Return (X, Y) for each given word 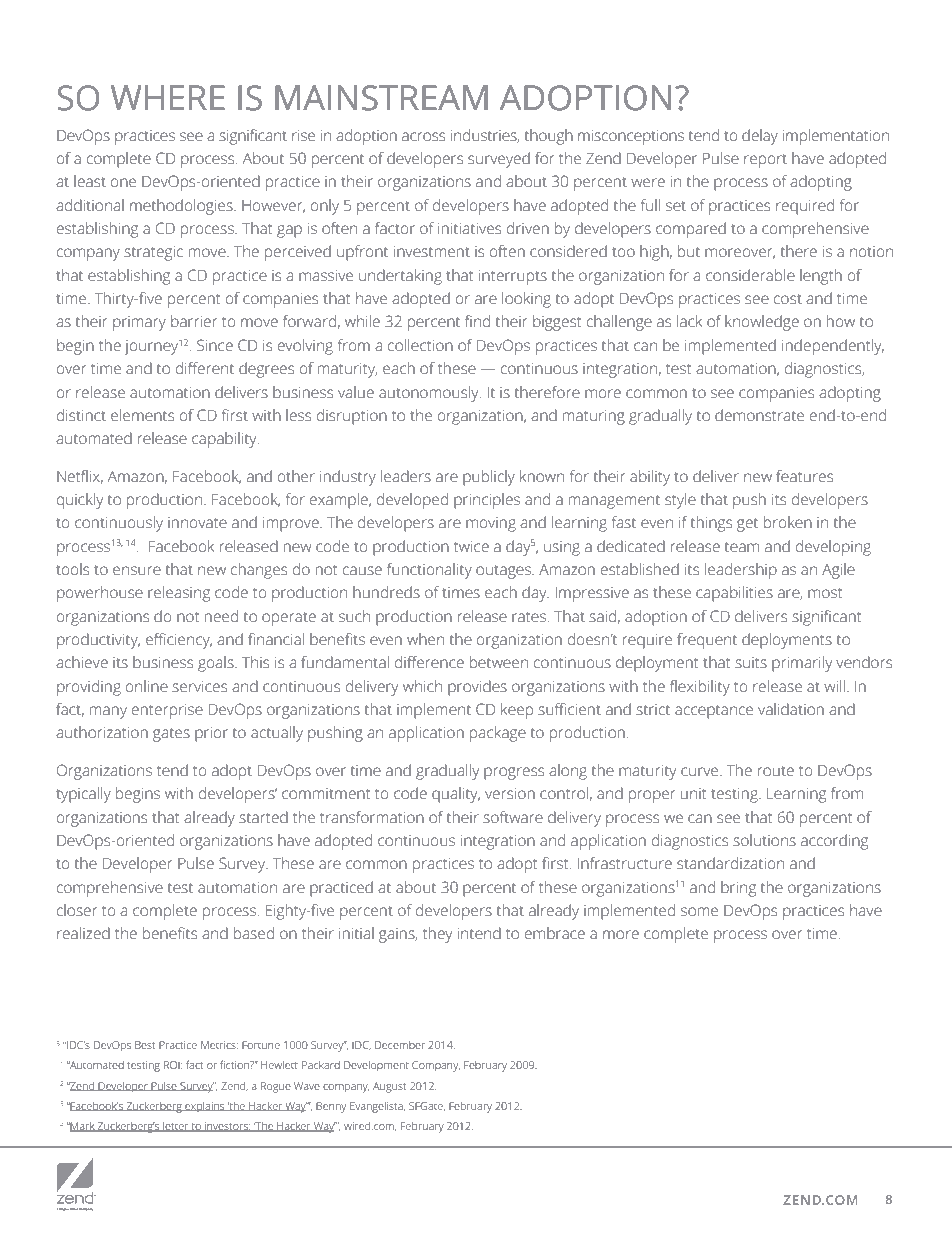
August (389, 1087)
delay (760, 137)
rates (529, 617)
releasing (179, 594)
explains (205, 1107)
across (423, 137)
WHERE (168, 97)
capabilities (734, 594)
